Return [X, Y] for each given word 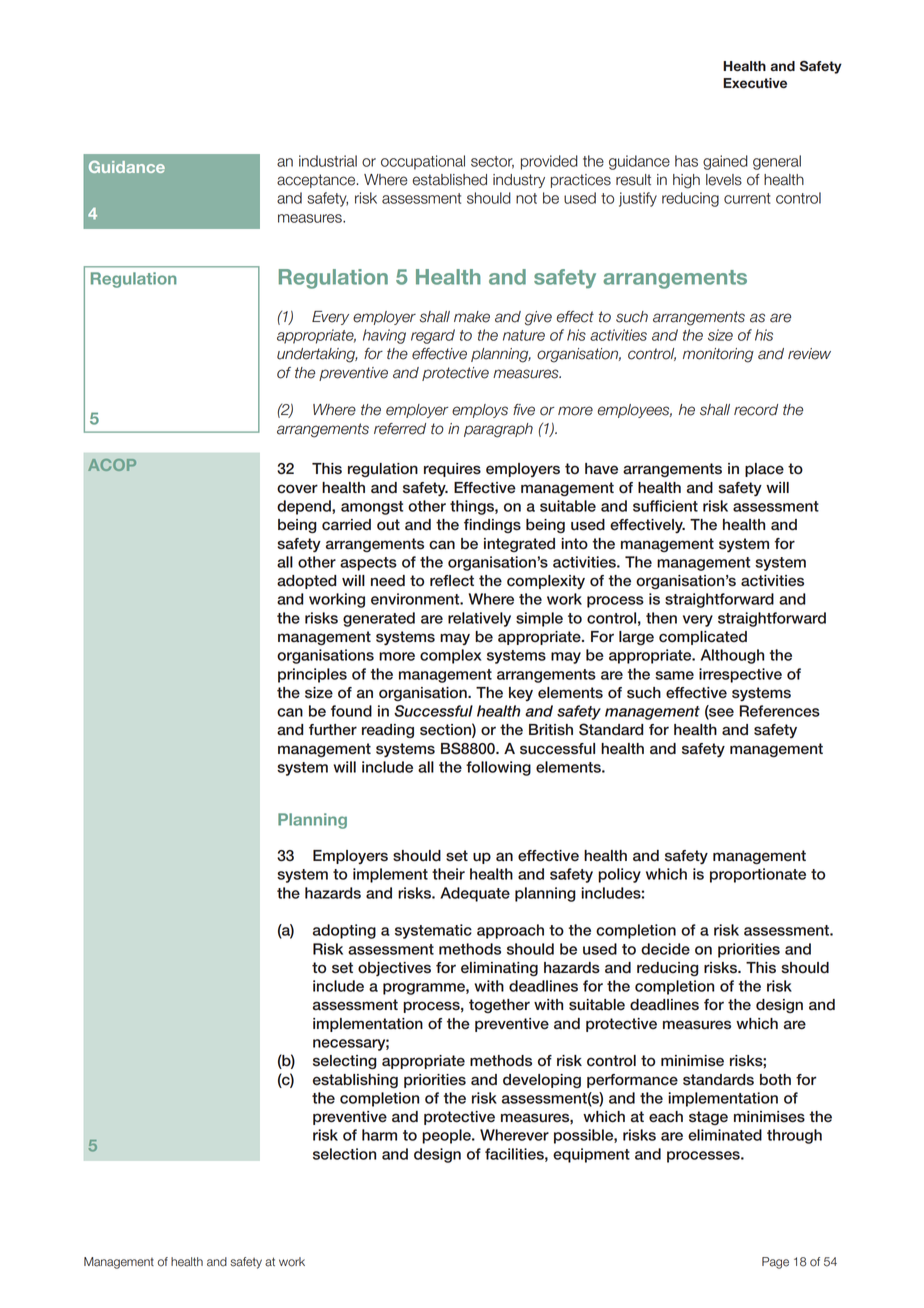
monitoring [718, 355]
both [775, 1080]
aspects [368, 564]
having [384, 336]
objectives [394, 969]
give [538, 318]
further [333, 730]
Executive [755, 83]
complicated [703, 638]
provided [549, 162]
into [574, 544]
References [779, 711]
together [499, 1006]
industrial [328, 161]
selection [344, 1154]
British [551, 730]
